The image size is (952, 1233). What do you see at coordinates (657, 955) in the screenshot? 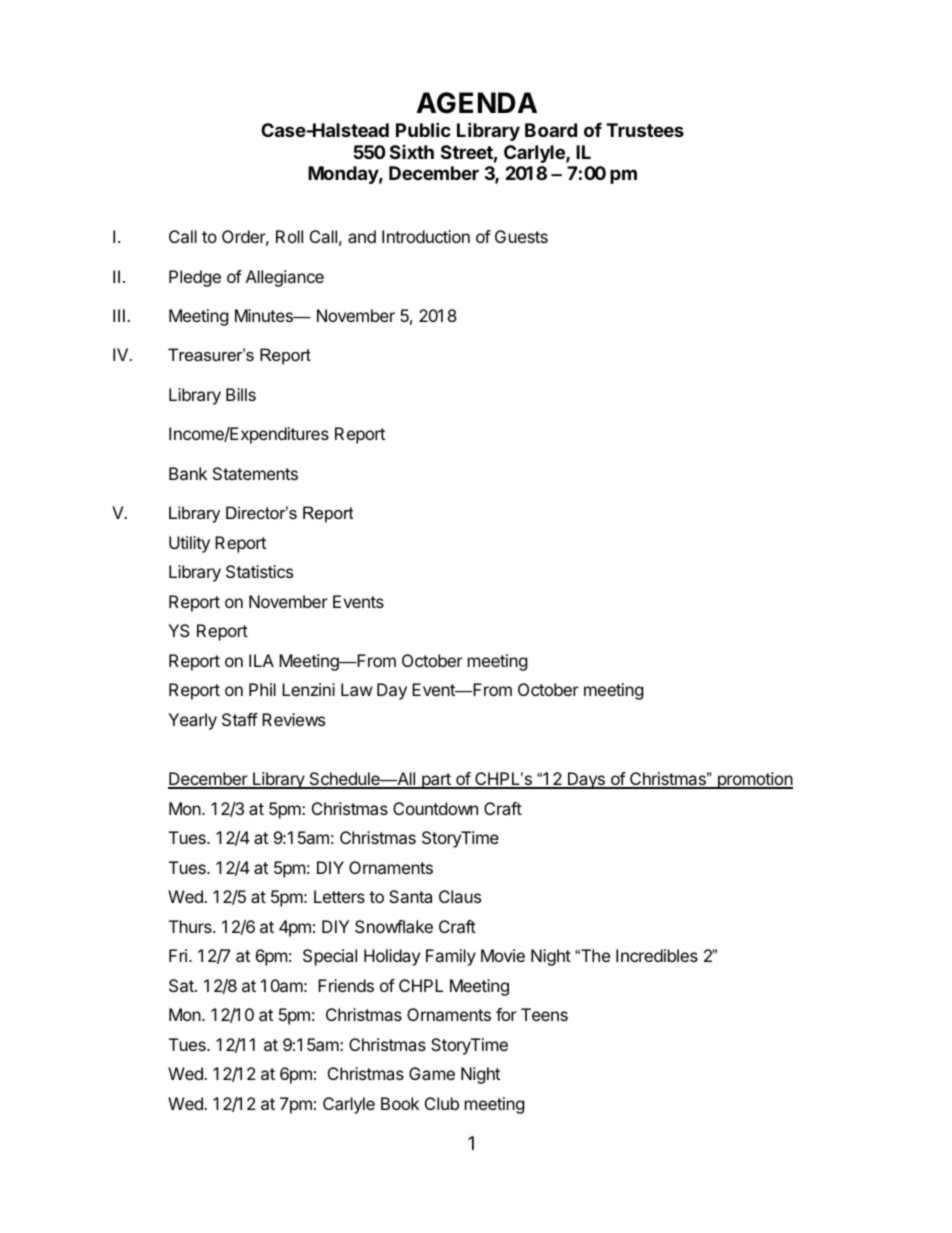
I see `Incredibles` at bounding box center [657, 955].
